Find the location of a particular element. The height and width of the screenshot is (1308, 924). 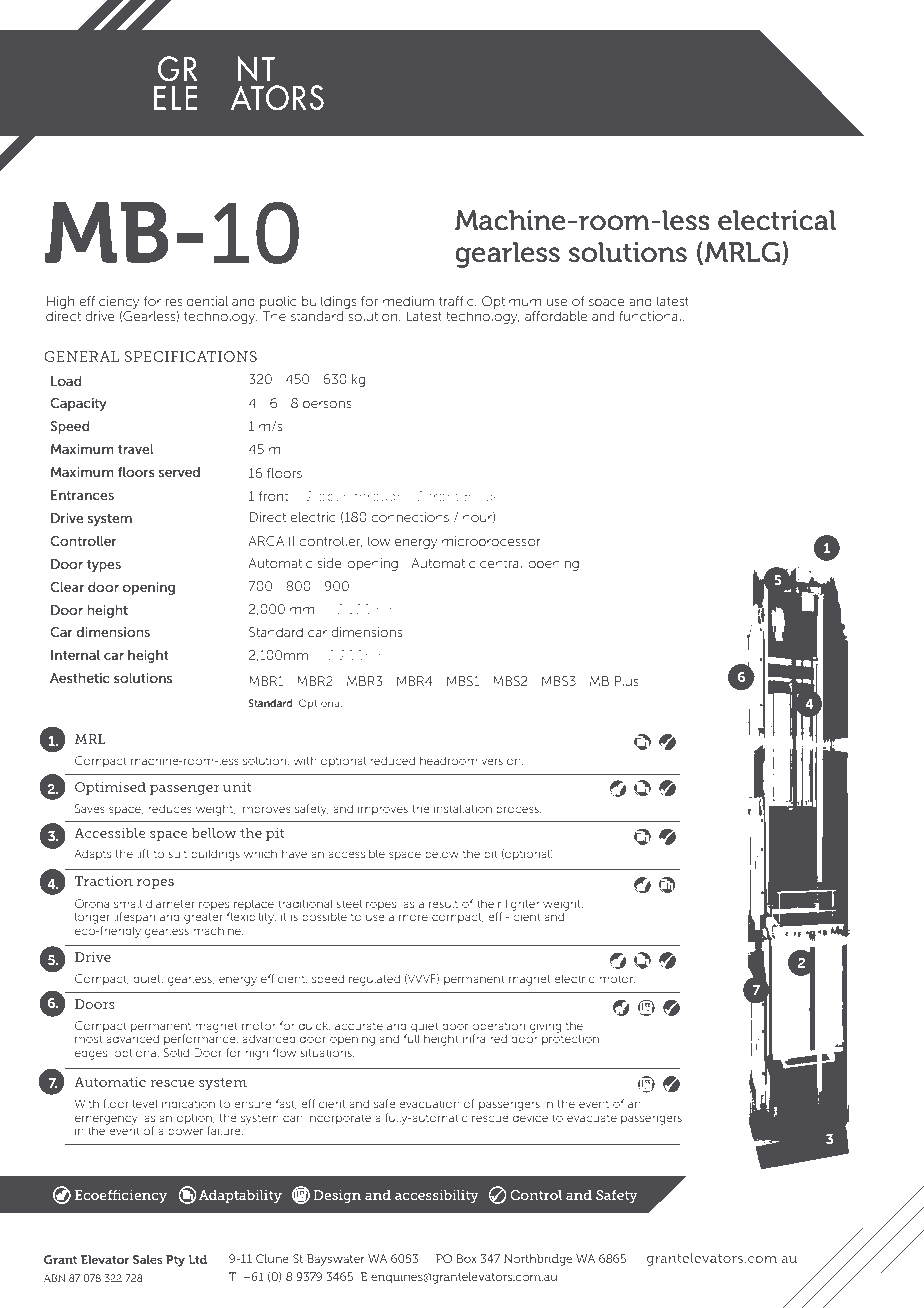

GENERAL is located at coordinates (81, 356).
